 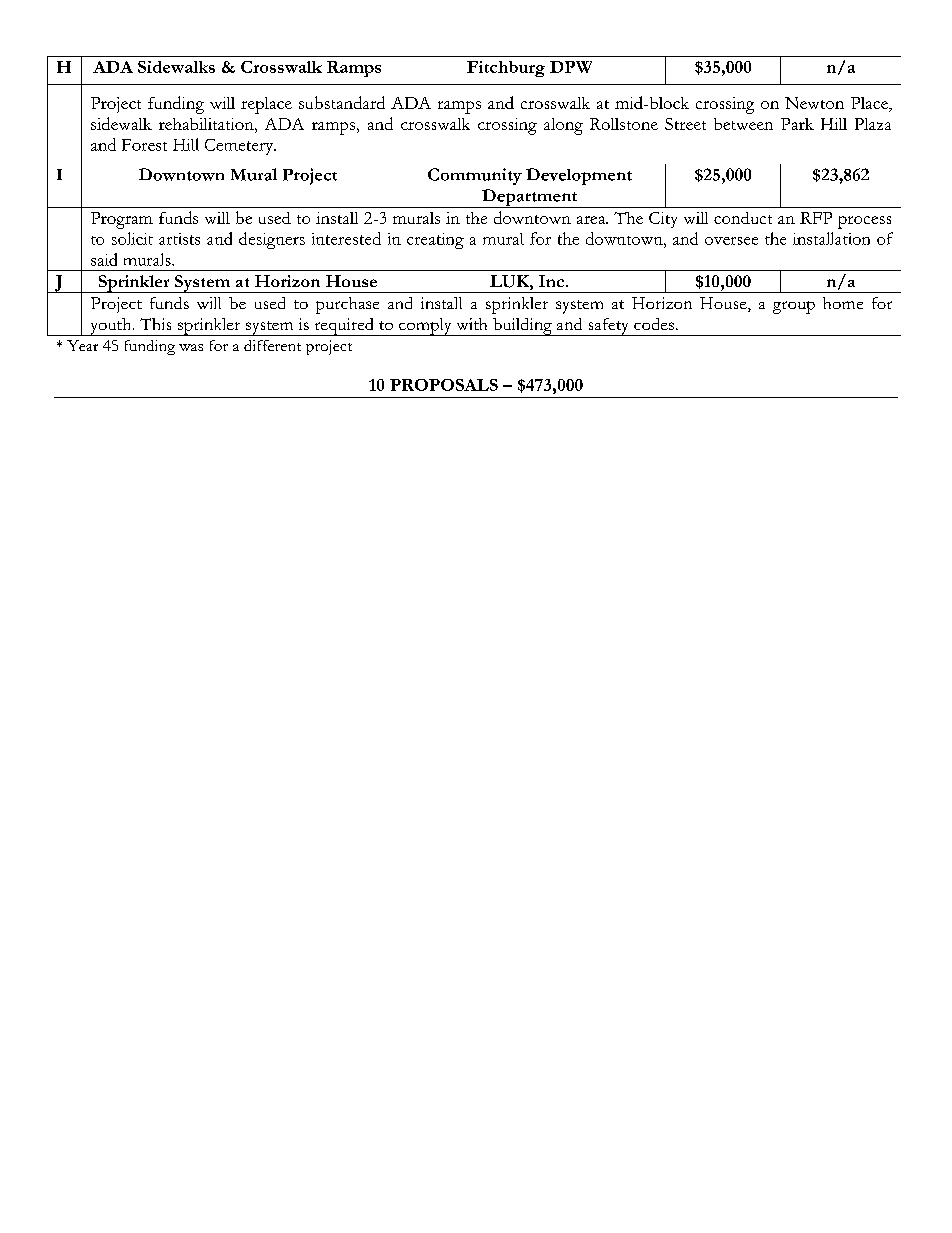 I want to click on Newton, so click(x=814, y=103).
